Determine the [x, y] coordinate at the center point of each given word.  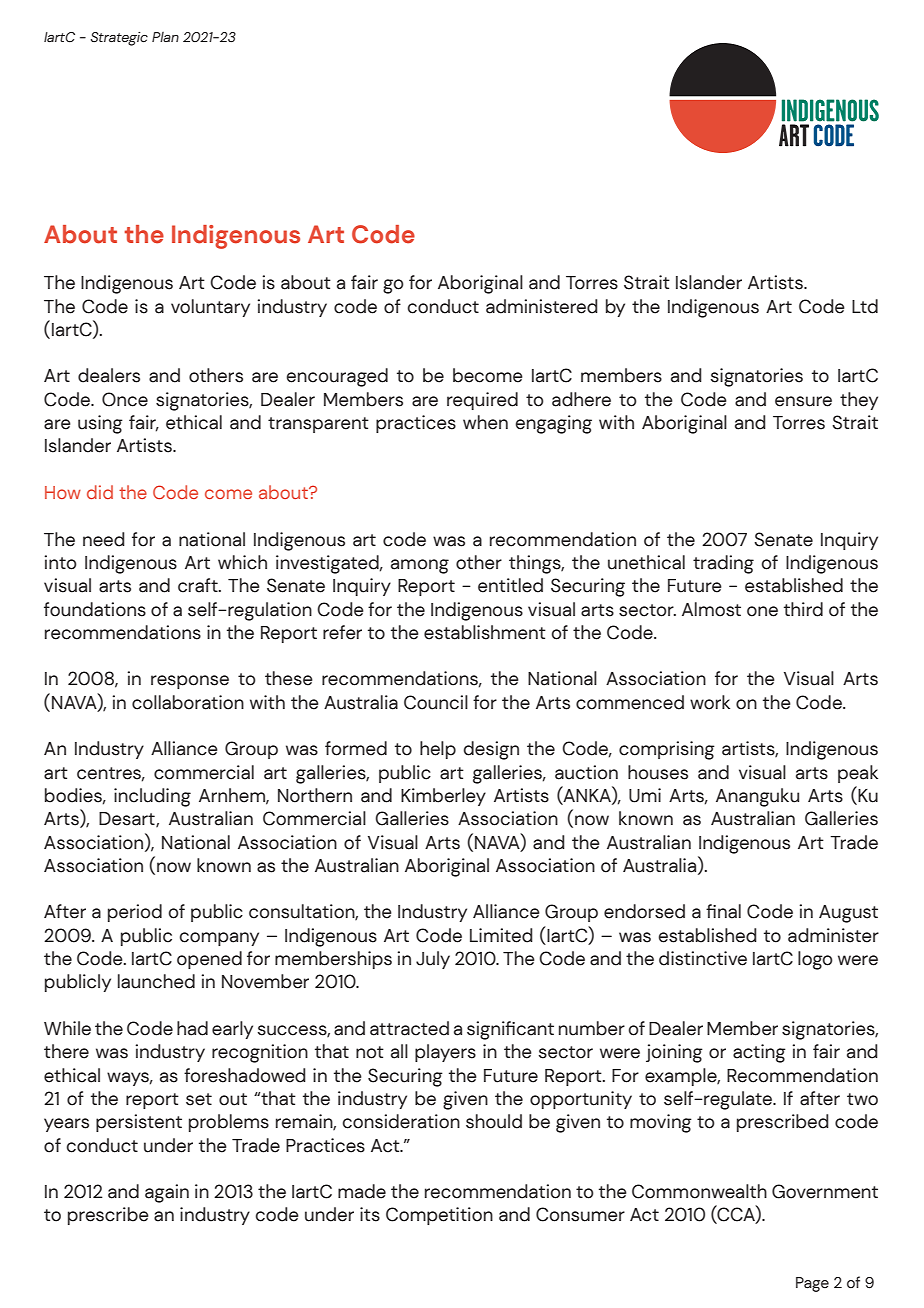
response [190, 682]
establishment [485, 632]
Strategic [119, 39]
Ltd [865, 306]
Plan [165, 37]
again [167, 1193]
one [762, 611]
